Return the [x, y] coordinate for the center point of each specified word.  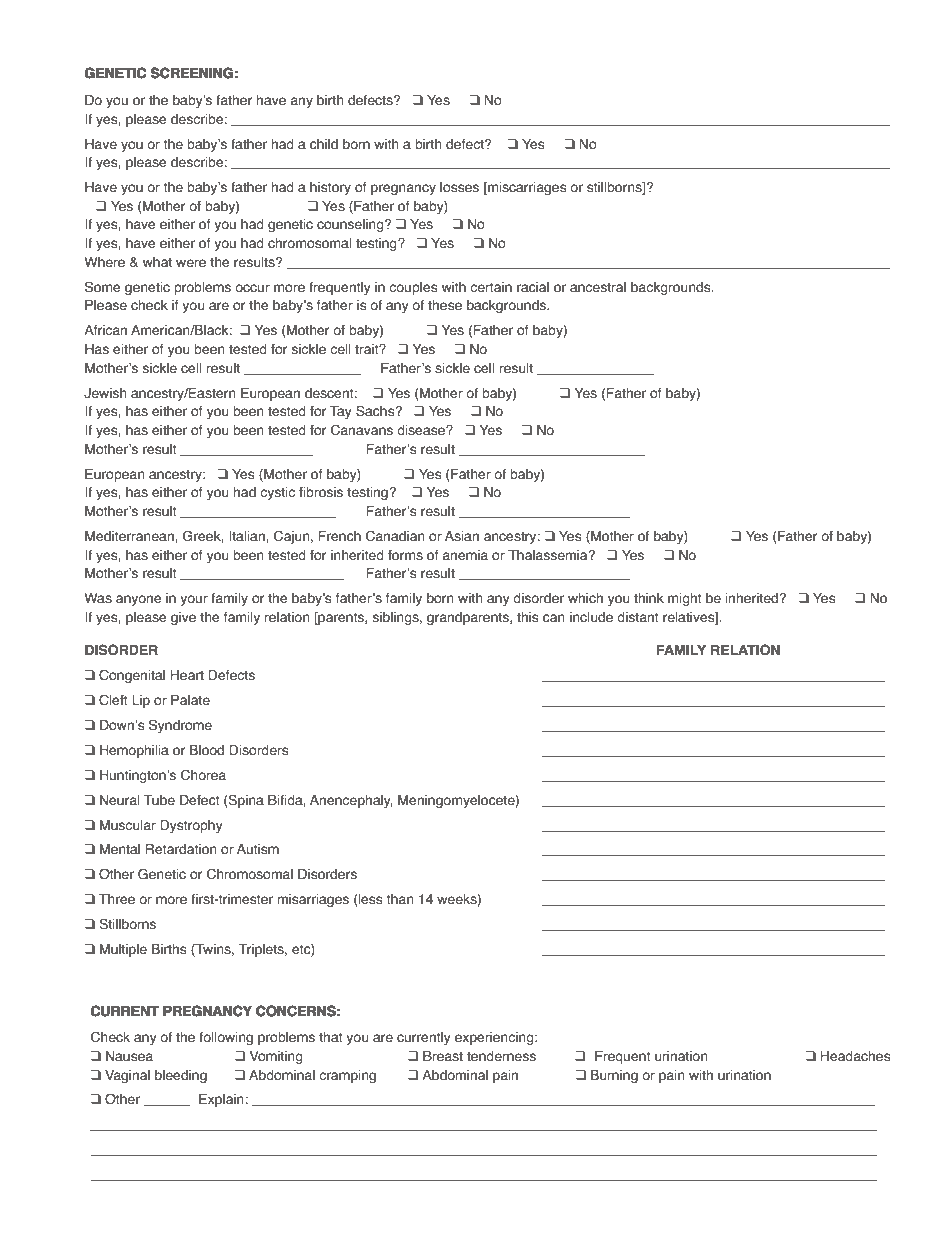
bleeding [181, 1076]
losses [459, 187]
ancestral [598, 287]
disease [422, 430]
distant [638, 617]
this [528, 617]
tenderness [501, 1056]
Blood [207, 750]
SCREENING [192, 72]
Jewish [105, 393]
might [685, 599]
